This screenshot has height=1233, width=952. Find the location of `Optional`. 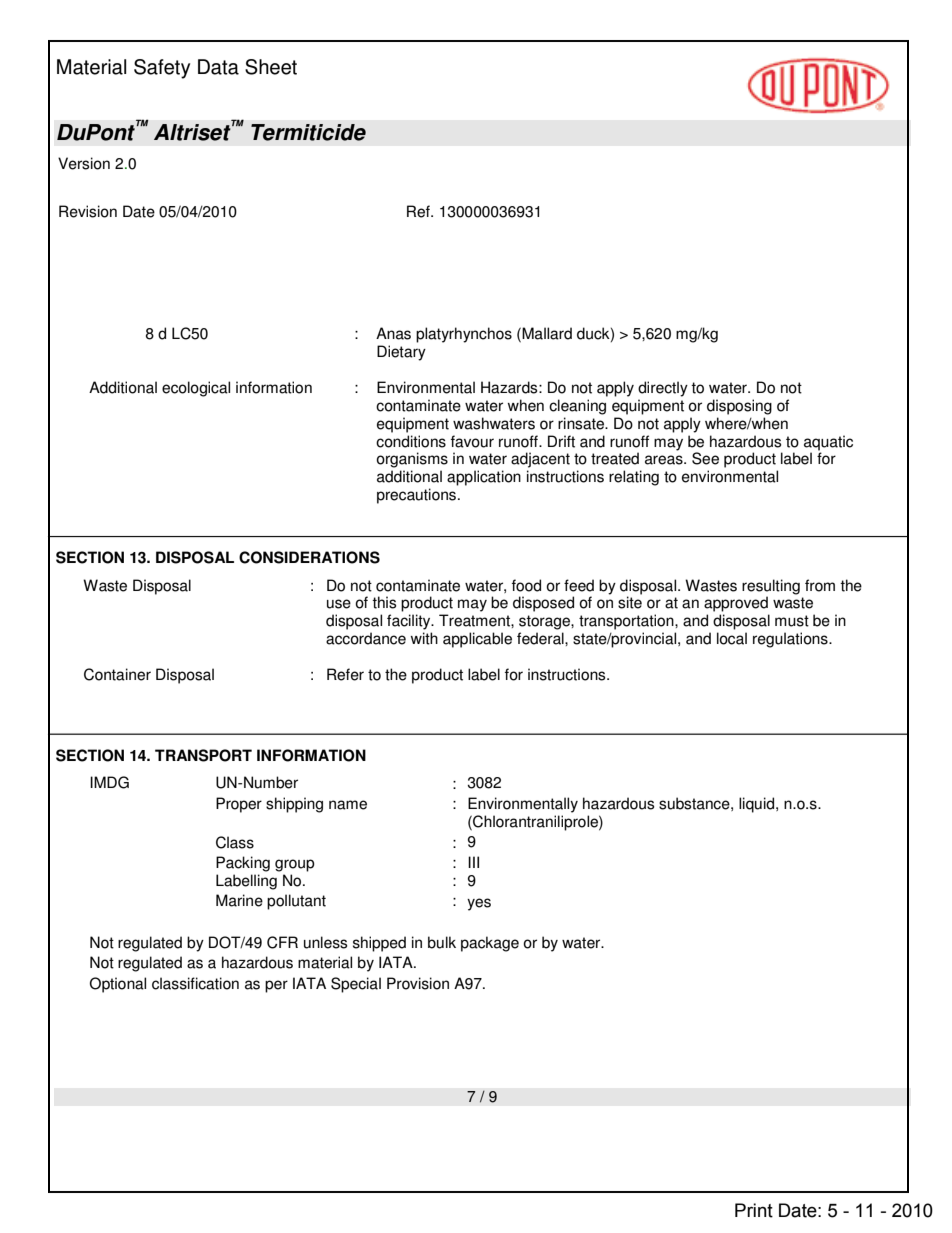

Optional is located at coordinates (118, 985).
